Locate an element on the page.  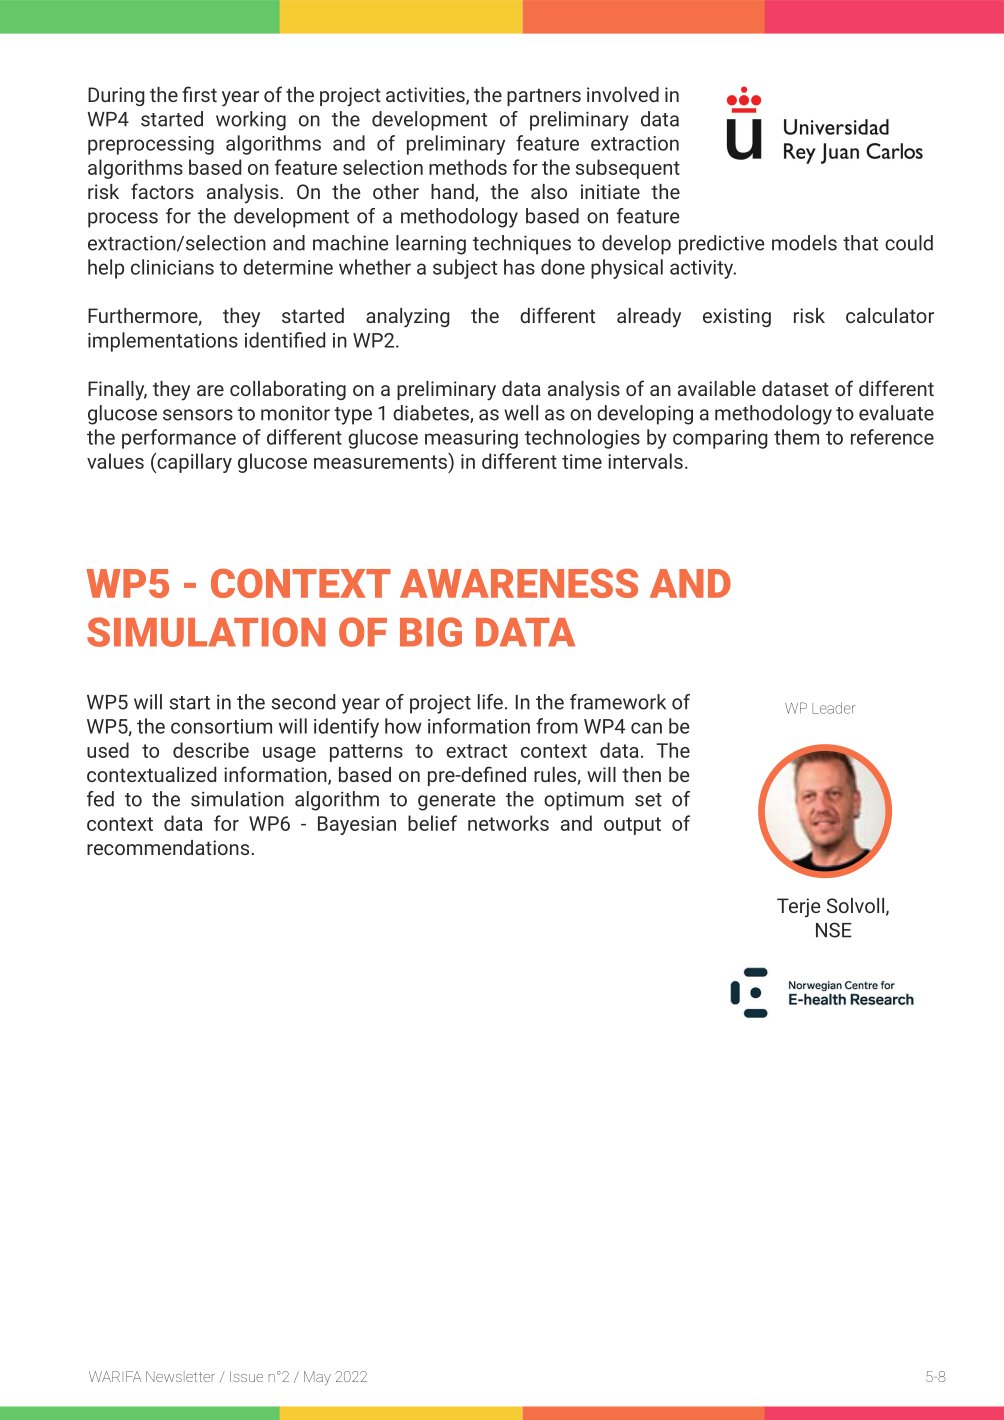
methods is located at coordinates (468, 167).
